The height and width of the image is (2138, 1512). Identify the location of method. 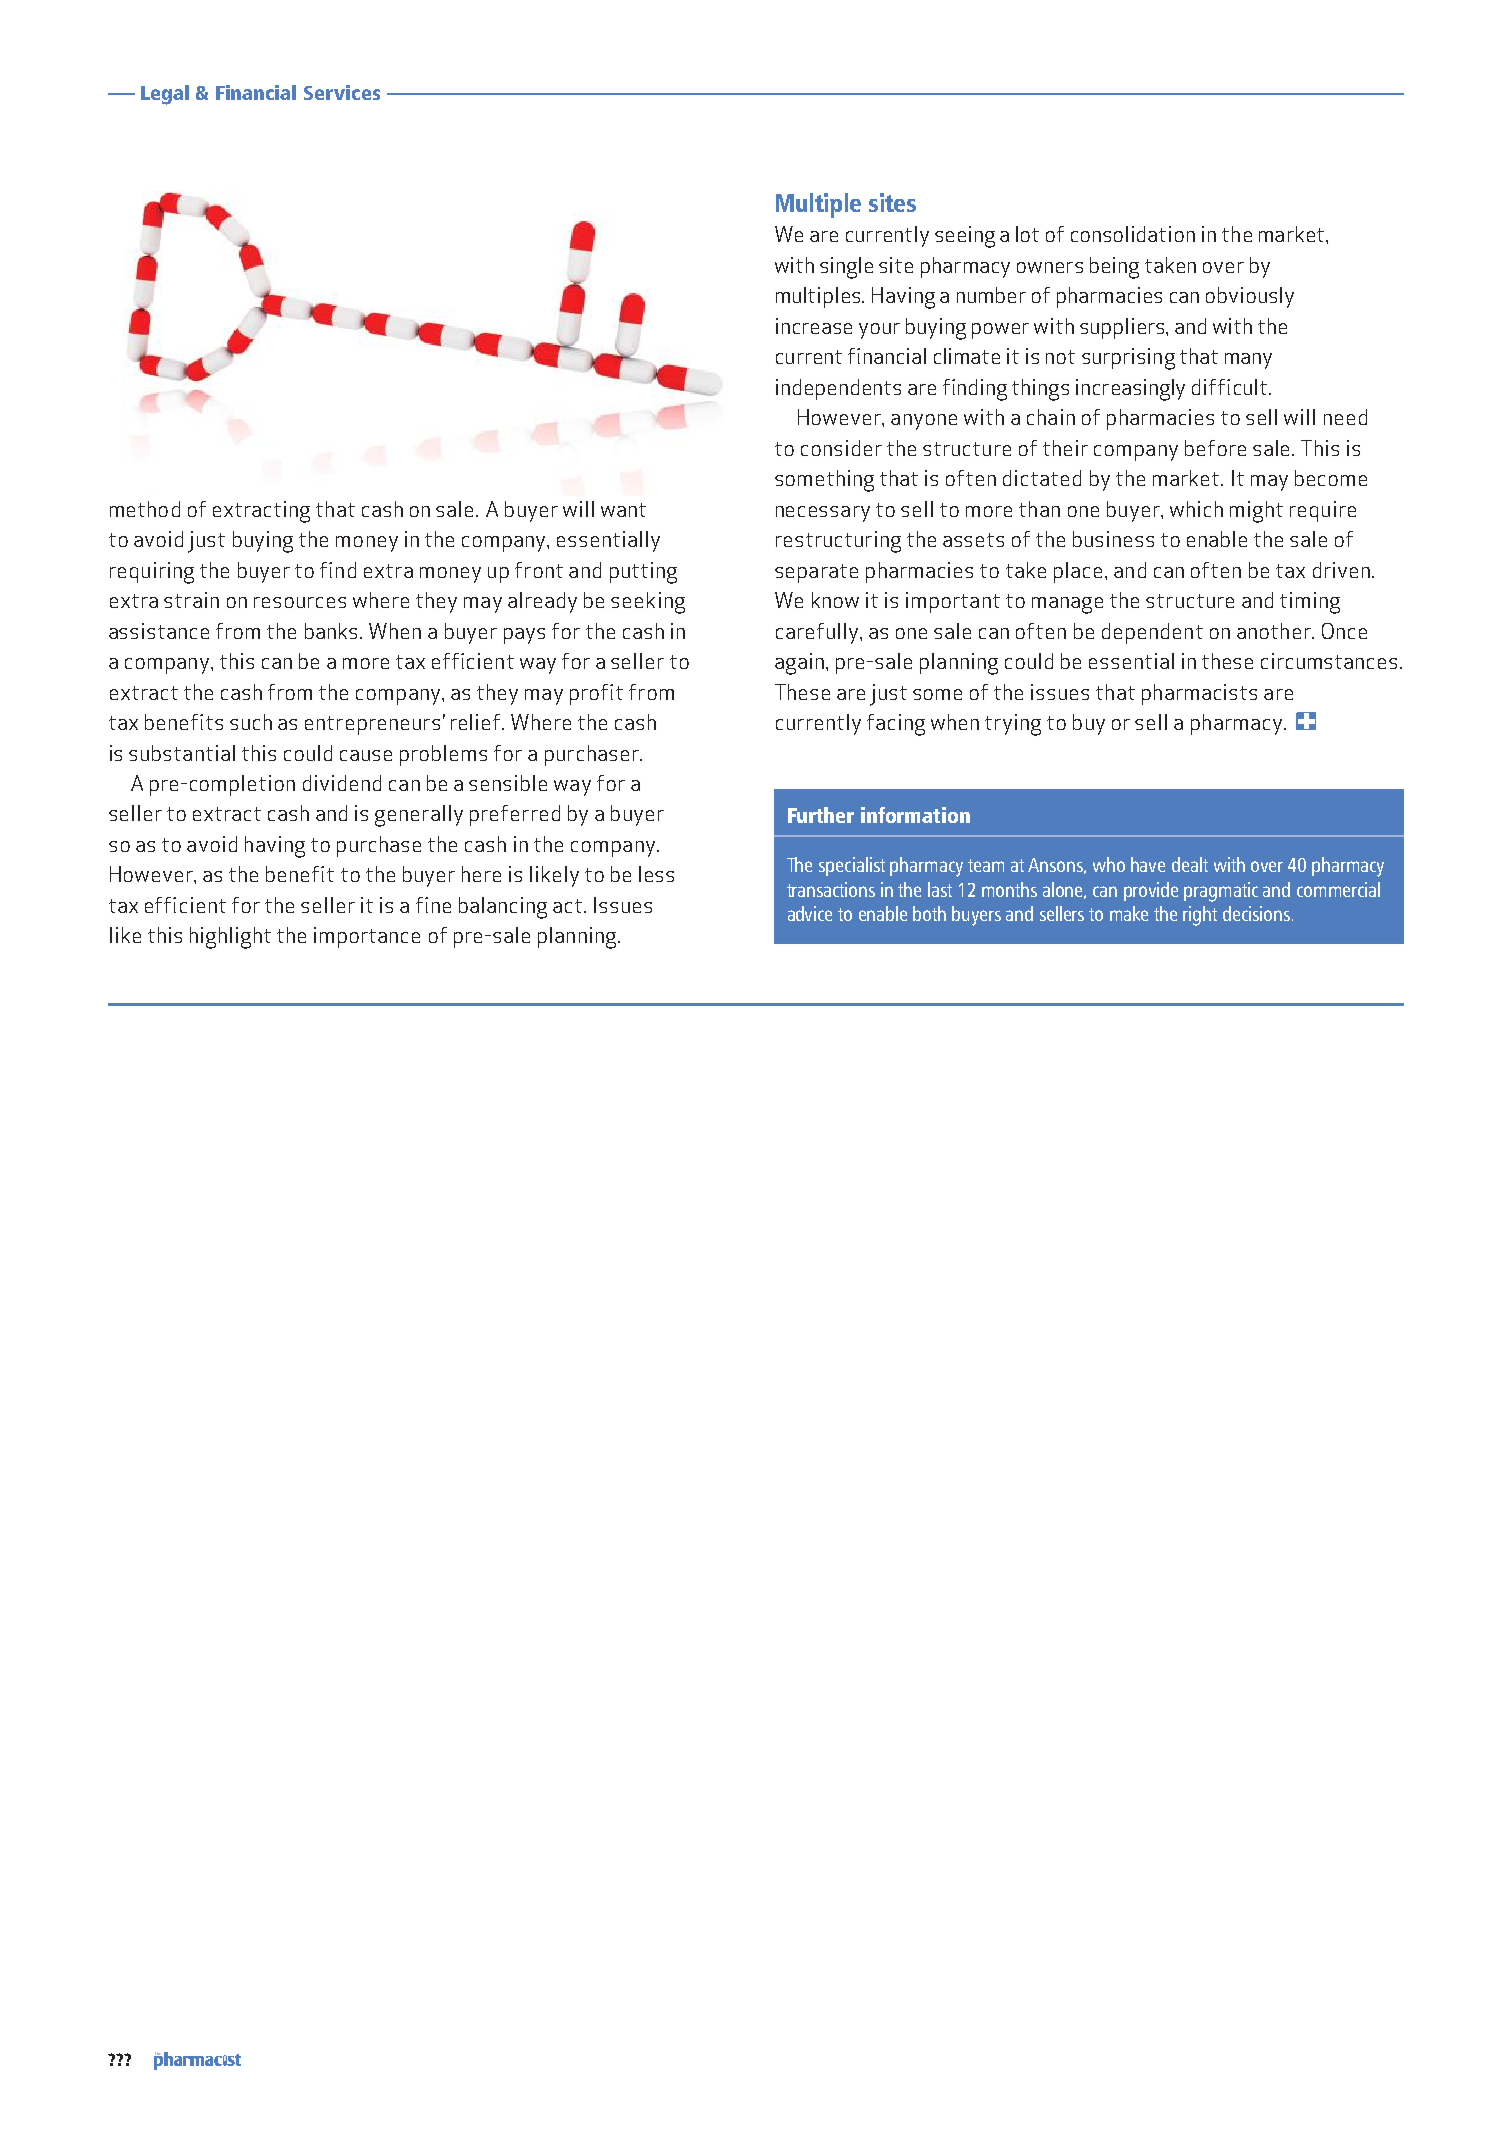
(145, 509).
